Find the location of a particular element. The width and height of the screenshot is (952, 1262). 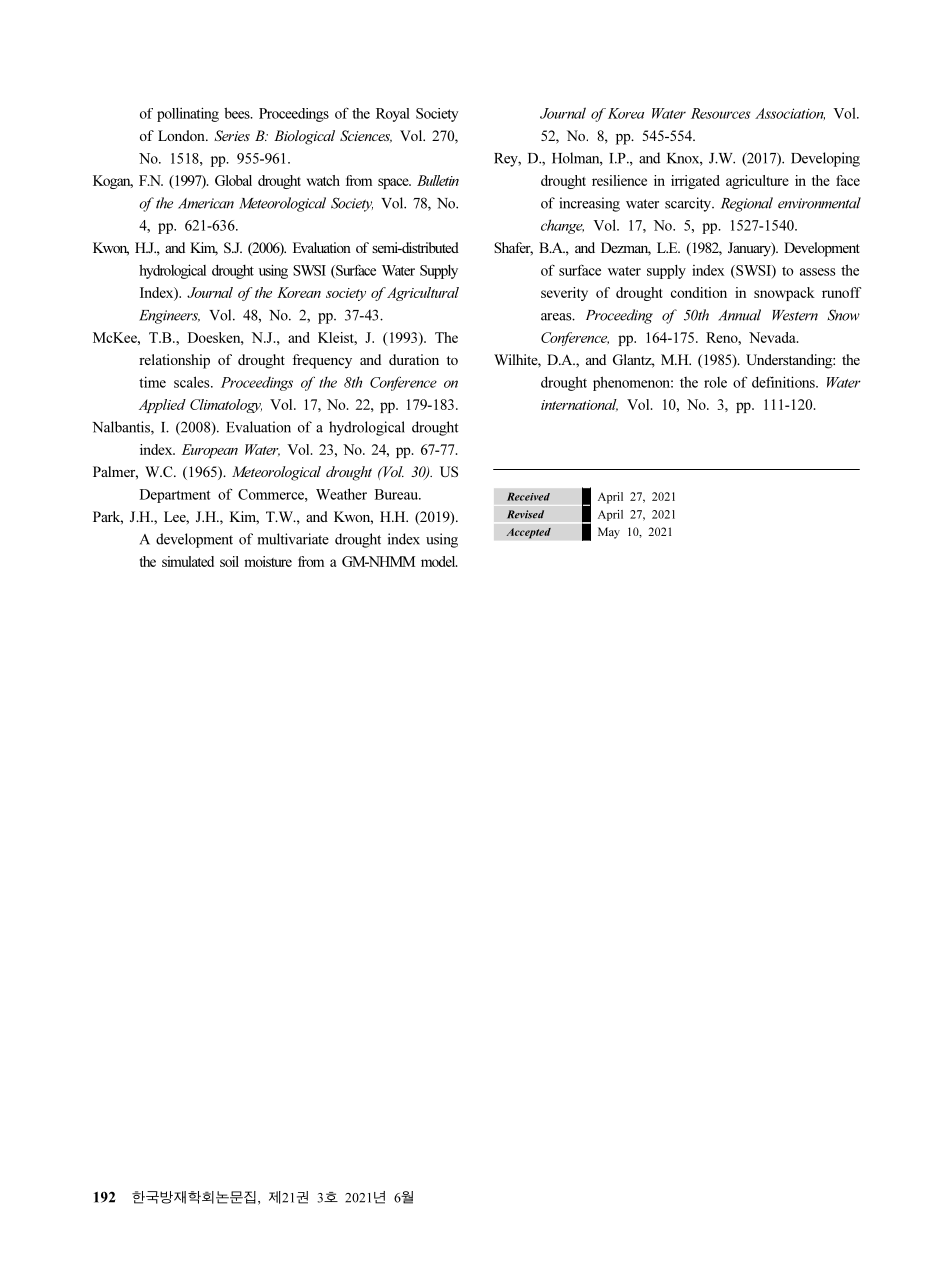

Climatology is located at coordinates (226, 406).
